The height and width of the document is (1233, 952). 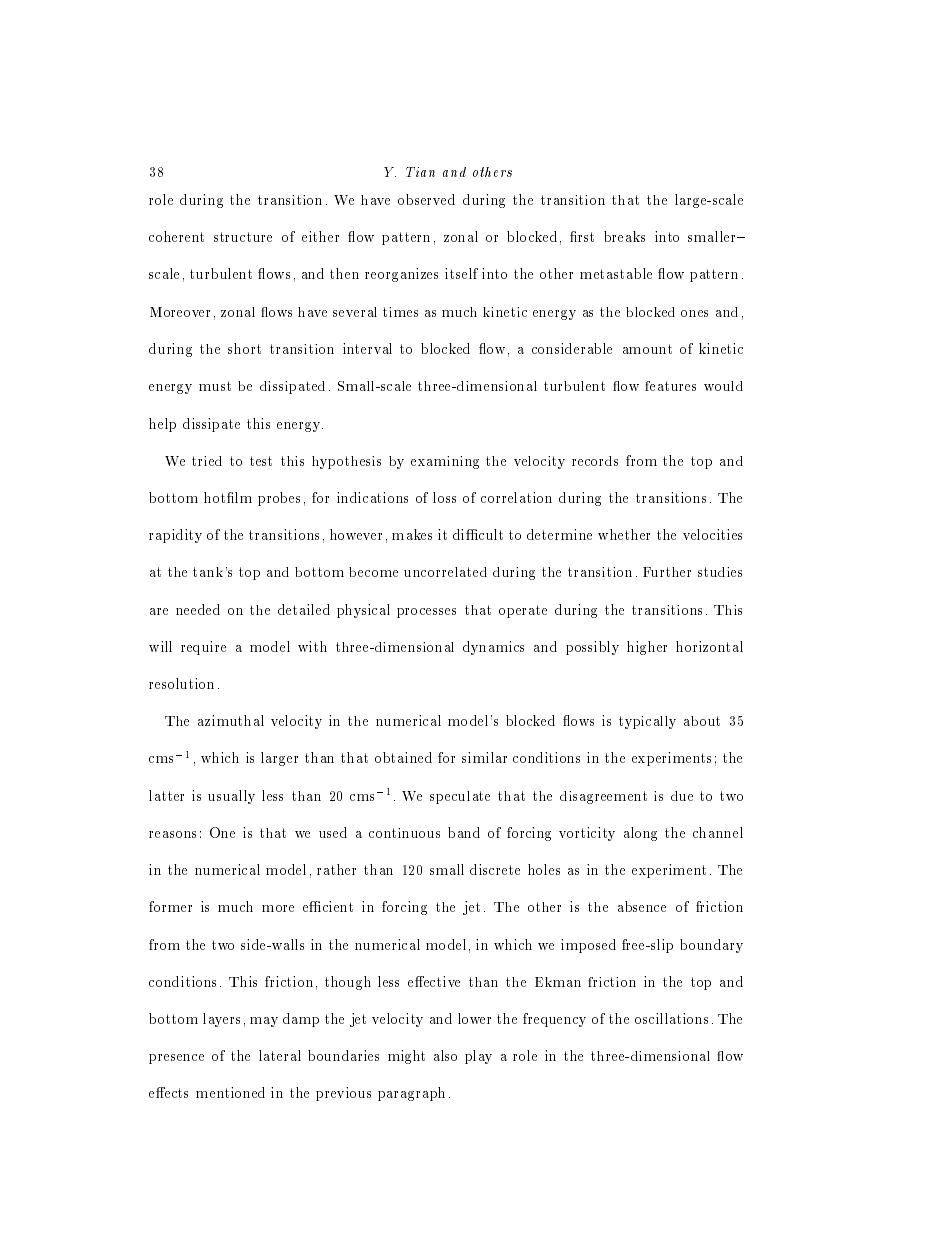 What do you see at coordinates (426, 199) in the document?
I see `observed` at bounding box center [426, 199].
